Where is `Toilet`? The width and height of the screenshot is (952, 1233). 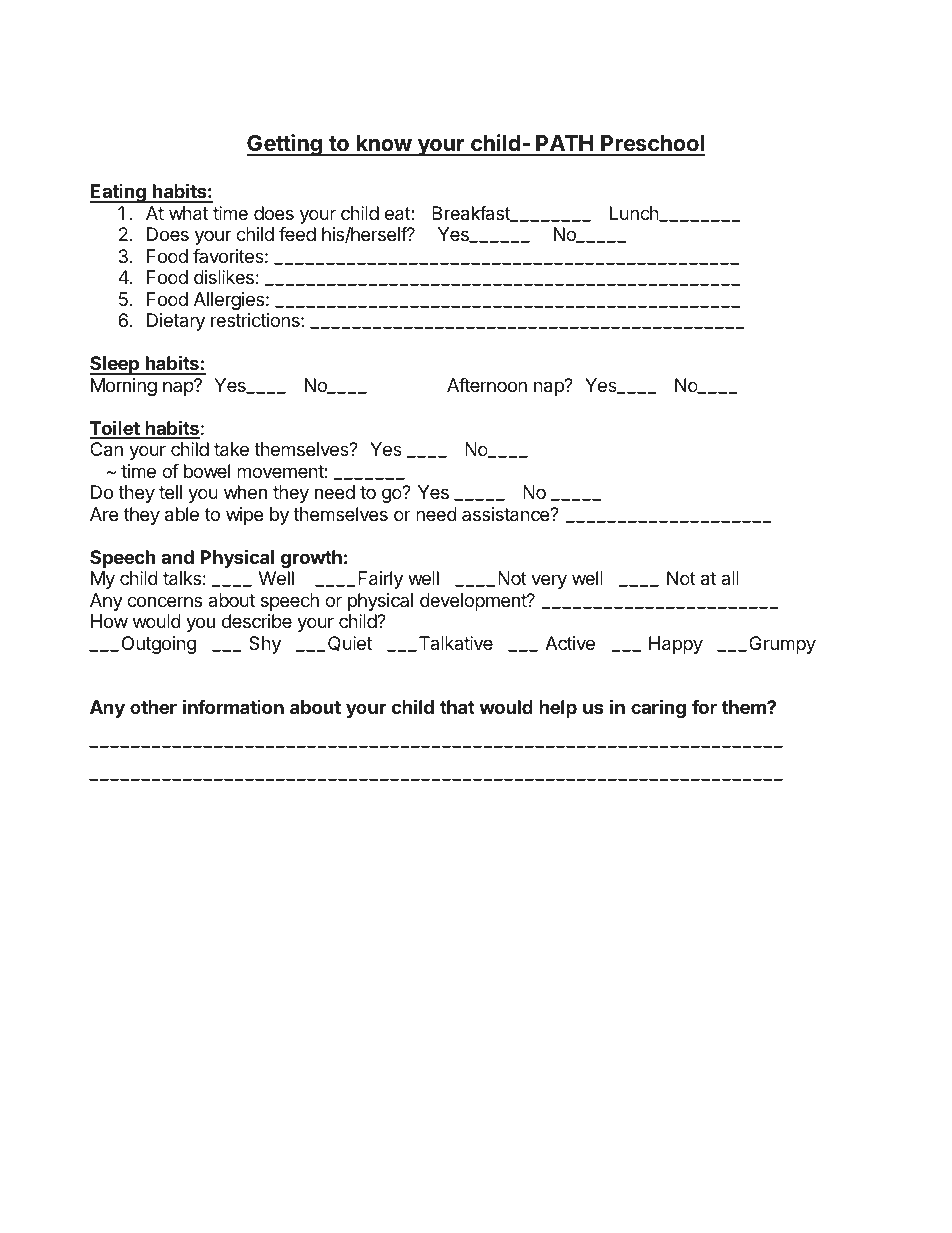 Toilet is located at coordinates (115, 429).
